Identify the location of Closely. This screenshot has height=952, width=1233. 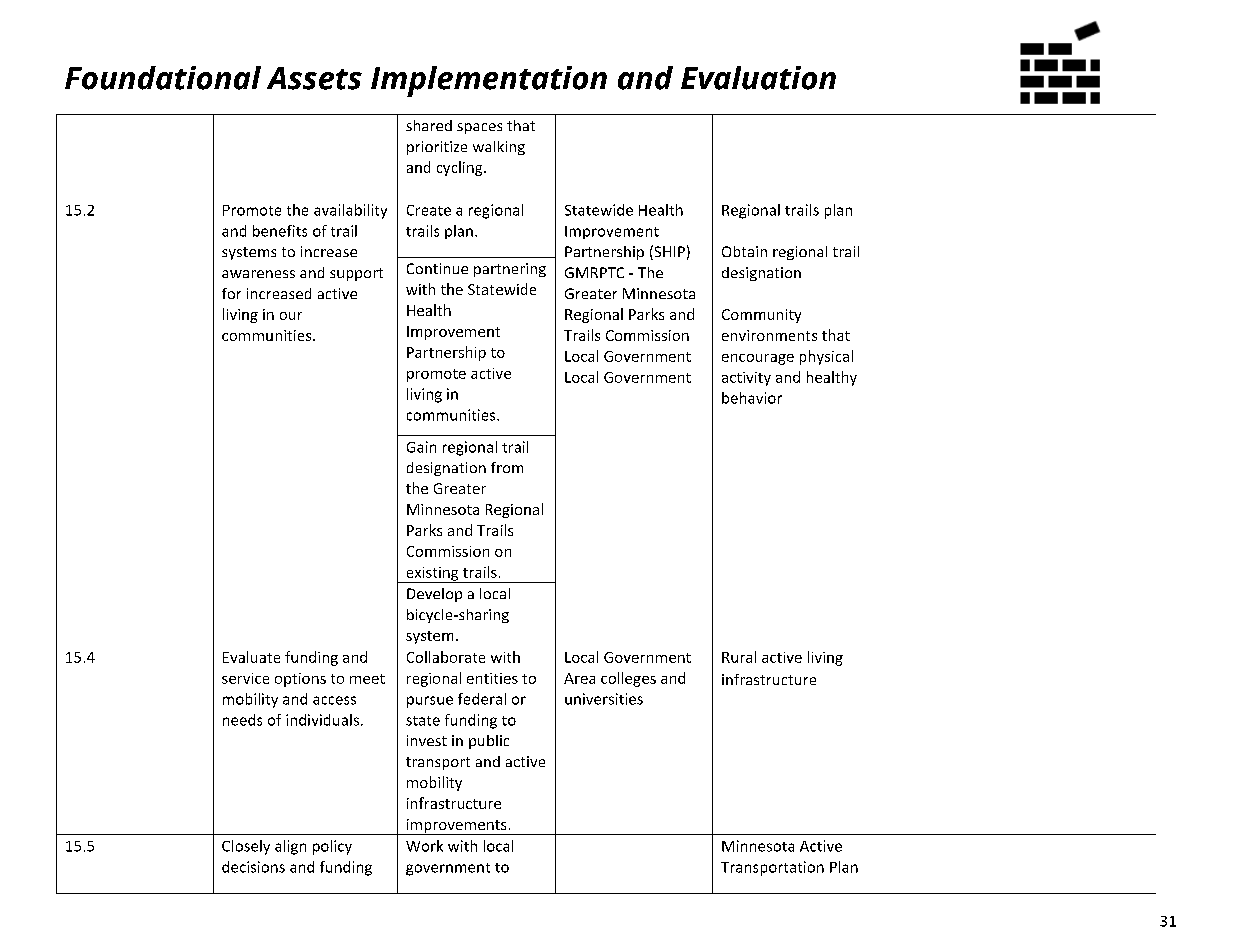
(246, 847).
